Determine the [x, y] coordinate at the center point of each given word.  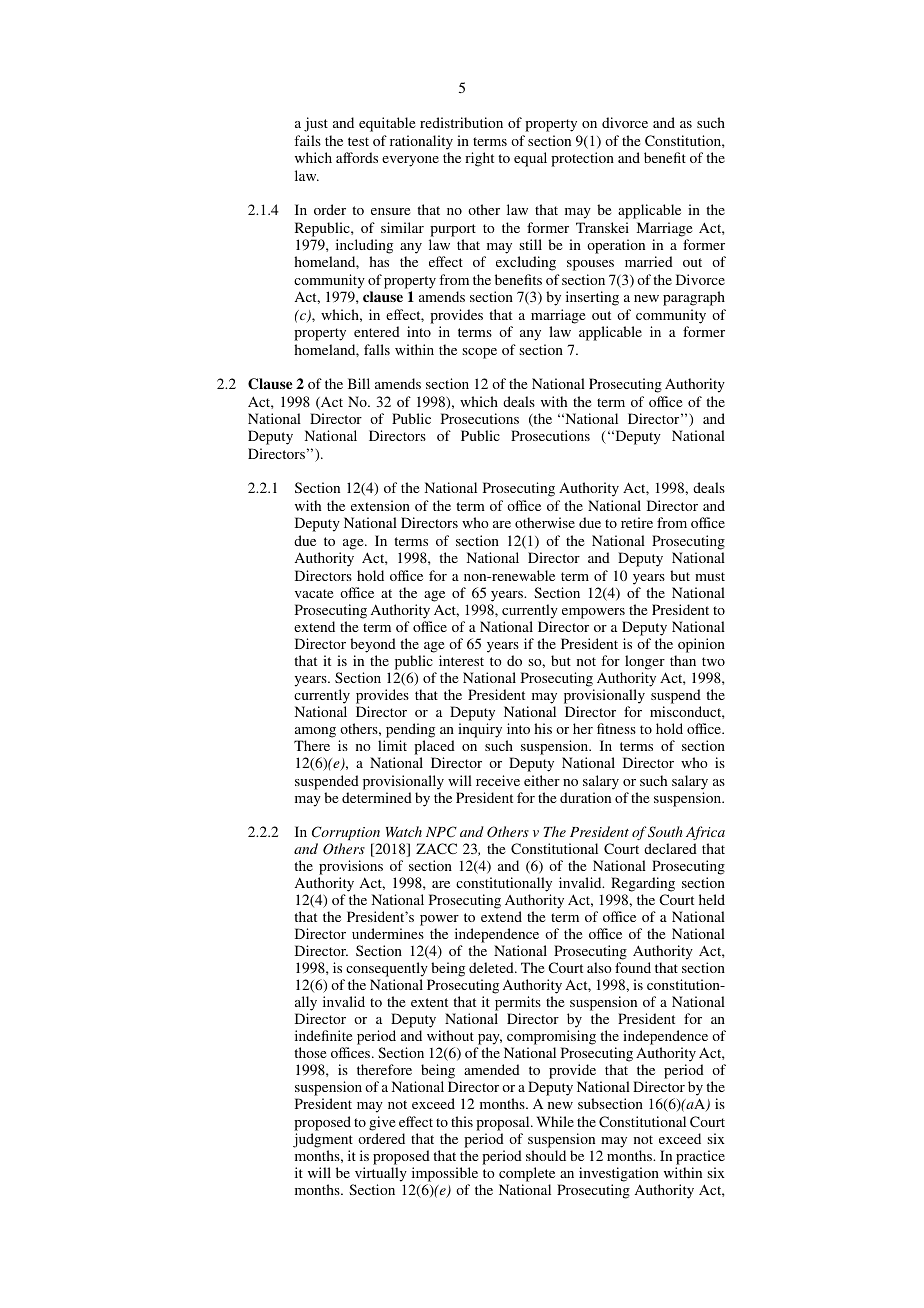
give [382, 1123]
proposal [504, 1123]
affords [357, 157]
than [683, 660]
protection [582, 159]
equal [530, 159]
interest [461, 660]
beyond [373, 645]
